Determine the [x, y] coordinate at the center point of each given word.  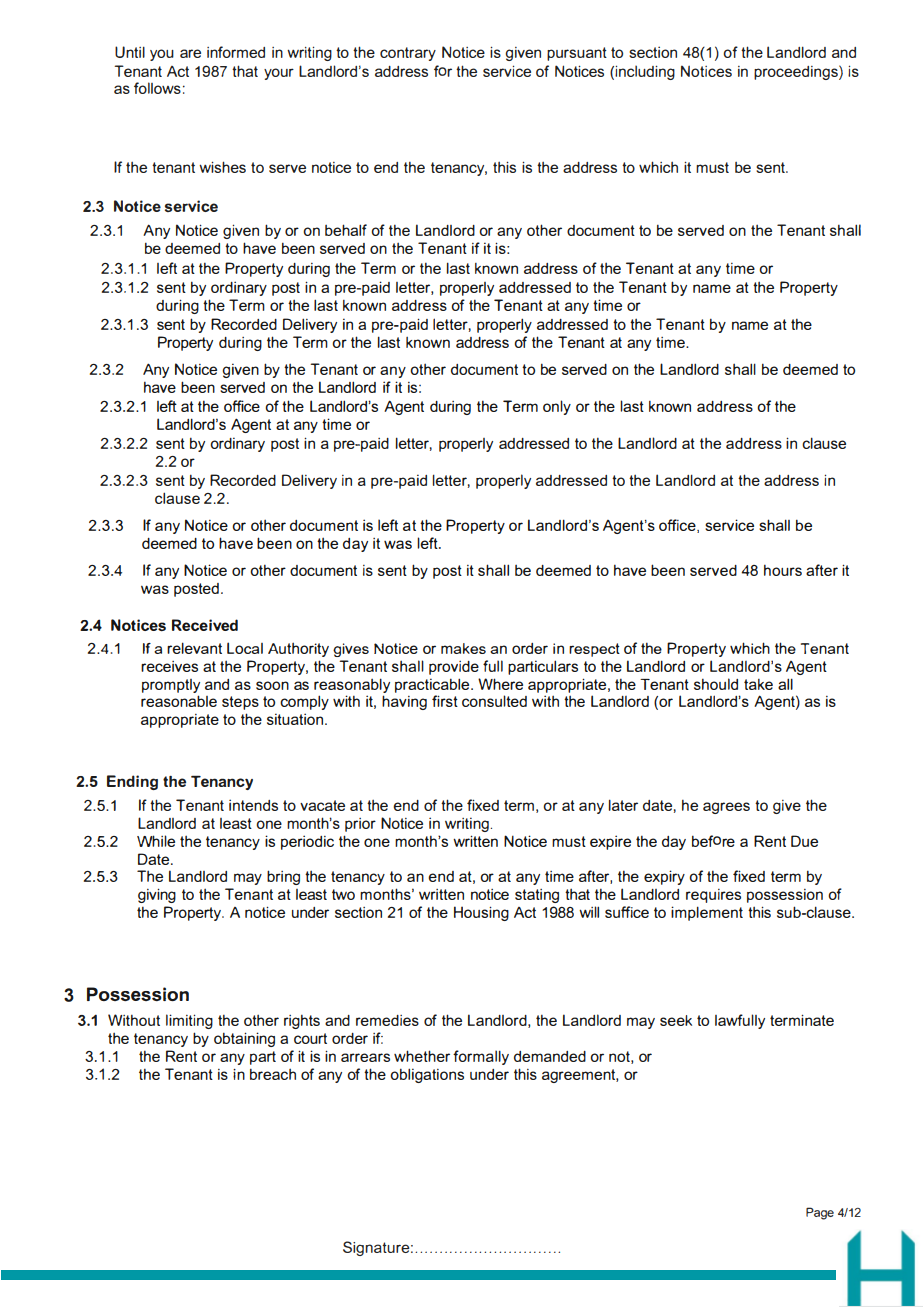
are [190, 53]
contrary [408, 54]
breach [273, 1074]
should [716, 684]
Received [205, 625]
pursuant [577, 54]
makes [463, 648]
